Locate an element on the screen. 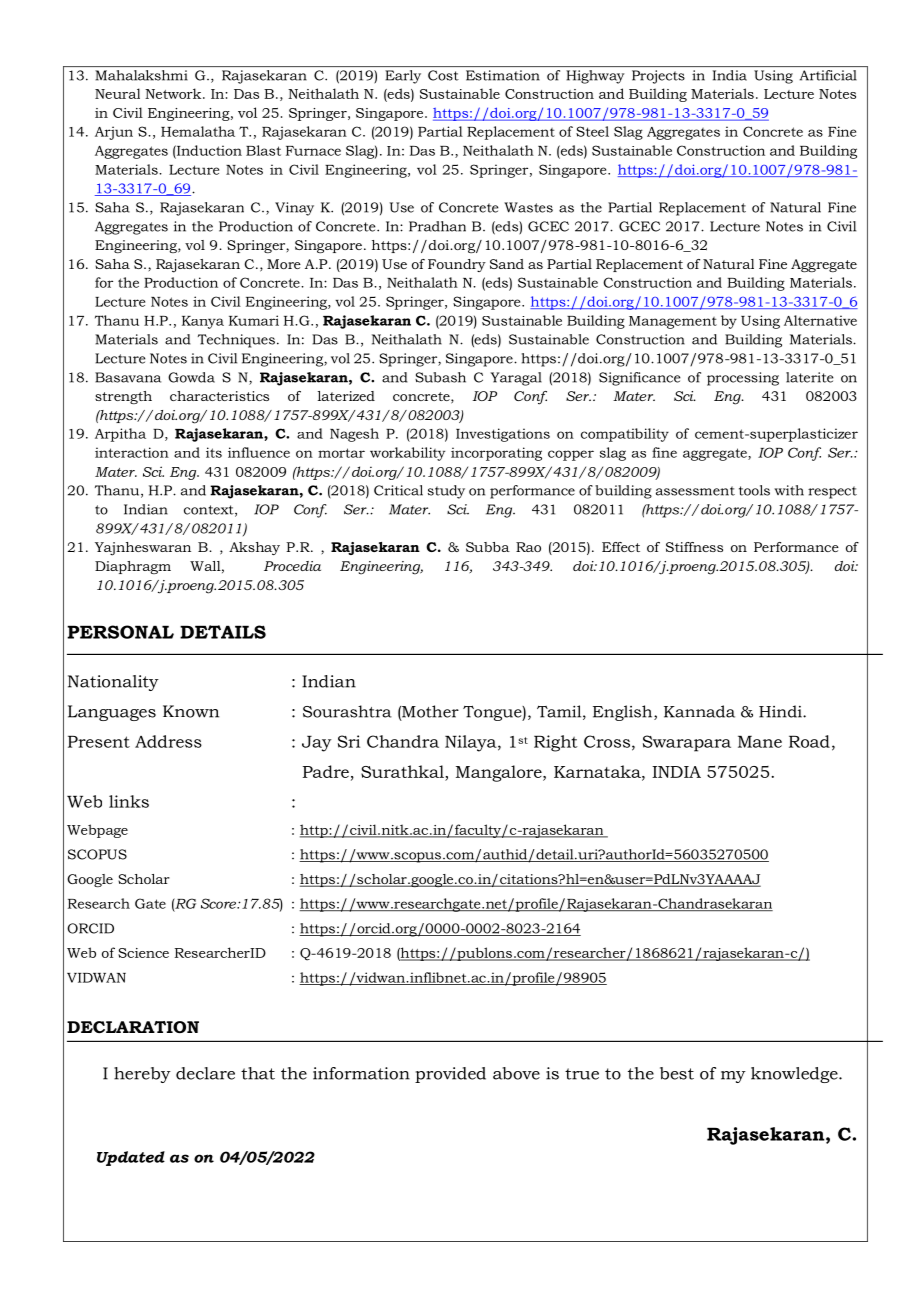  Cost is located at coordinates (443, 75).
